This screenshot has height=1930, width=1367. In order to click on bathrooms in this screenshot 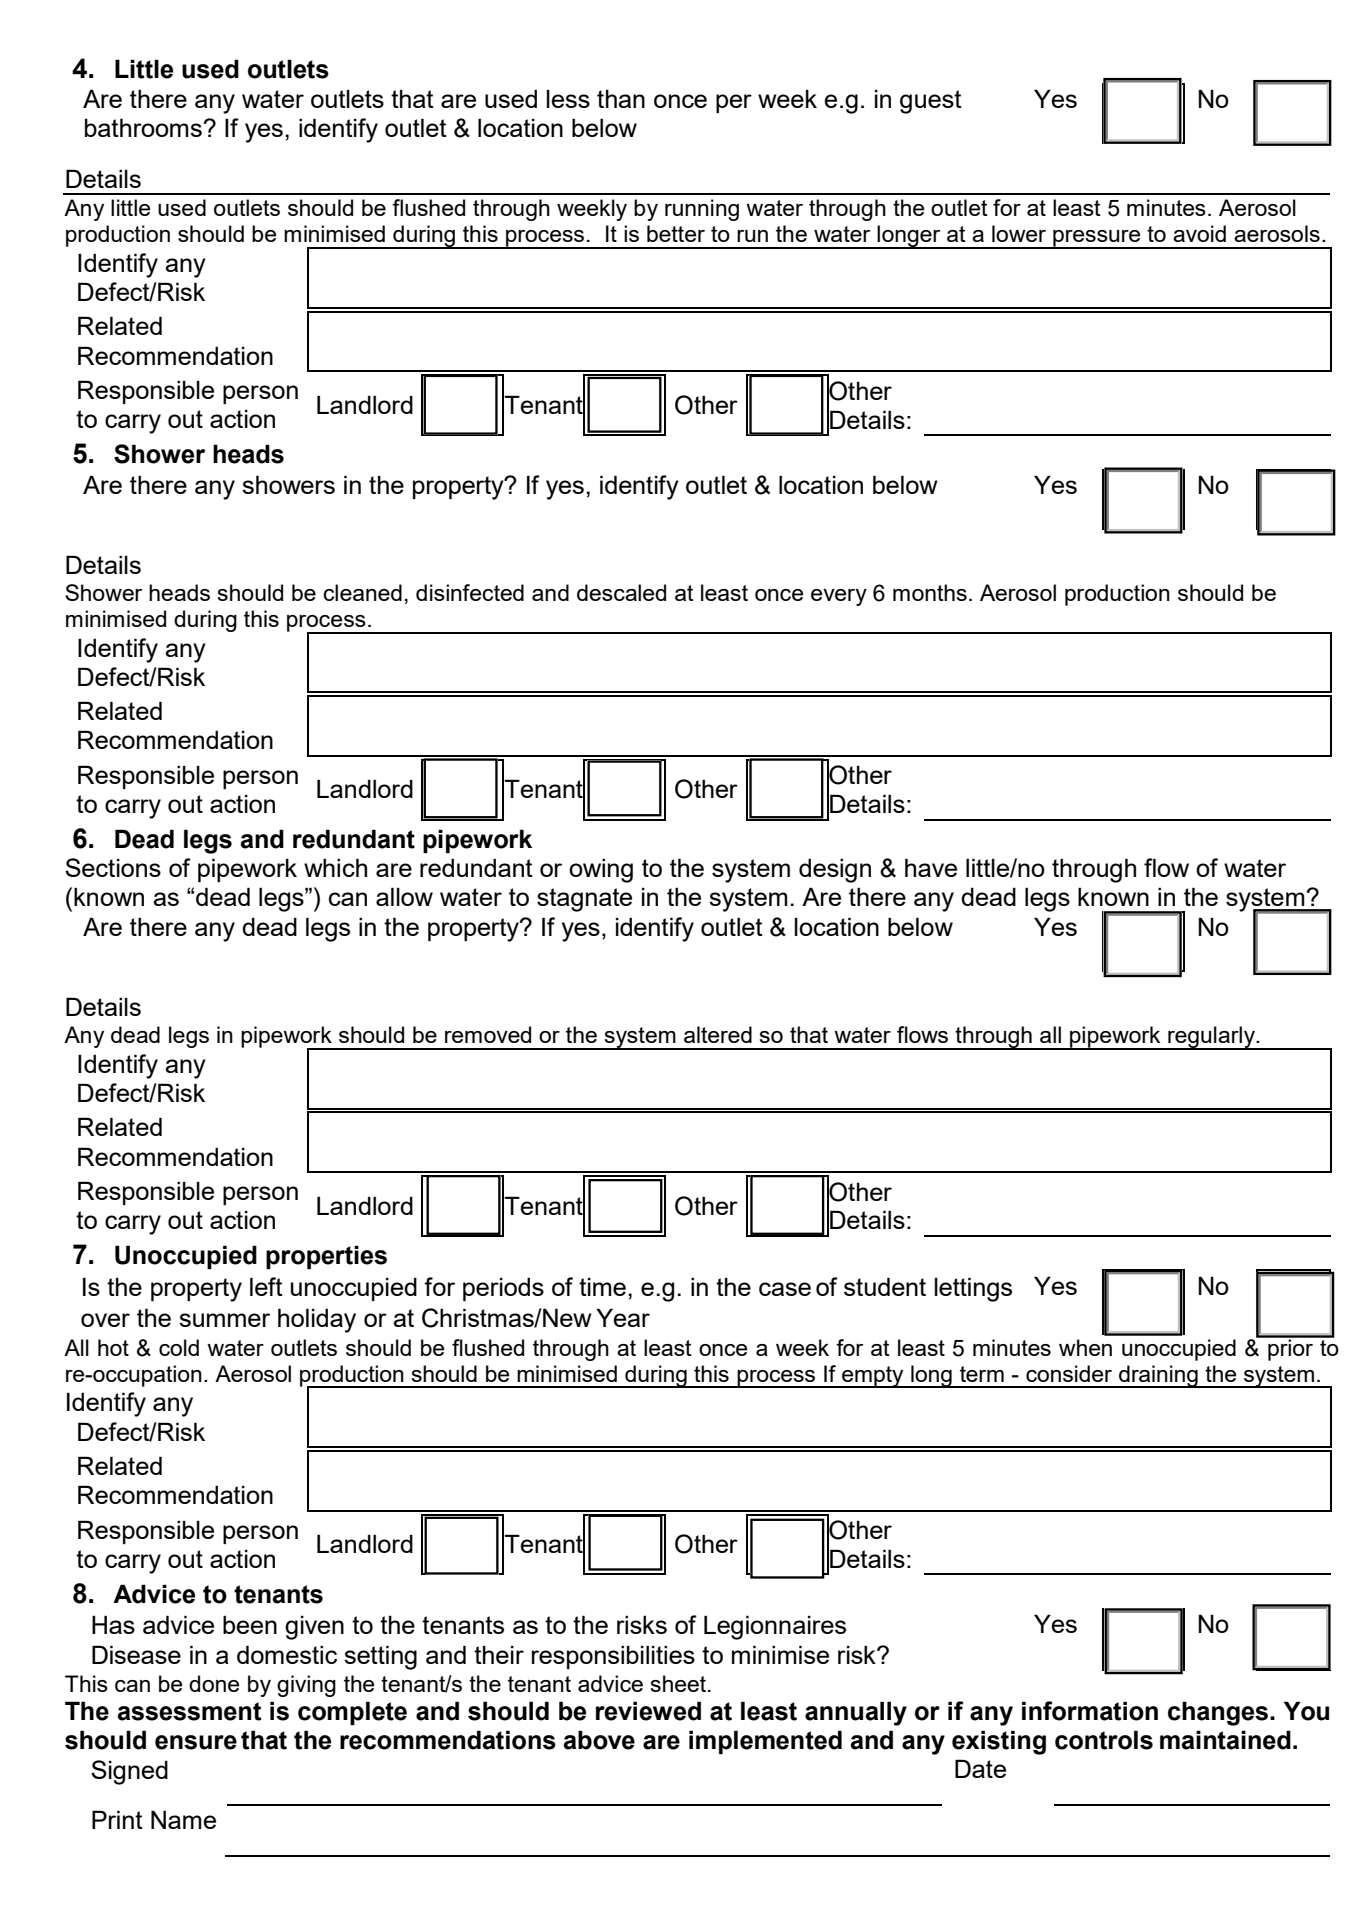, I will do `click(143, 127)`.
